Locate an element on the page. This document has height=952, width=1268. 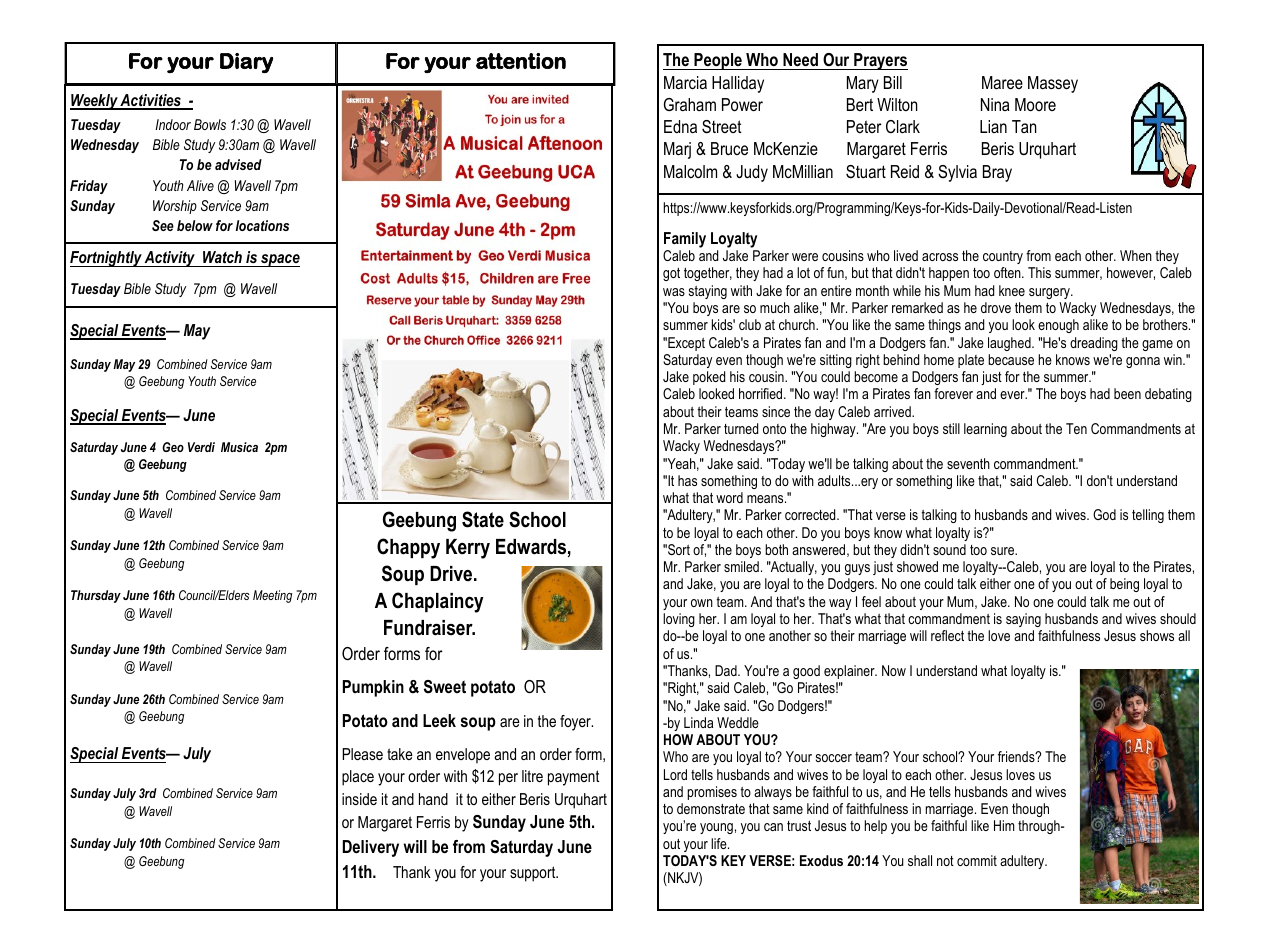
Watch is located at coordinates (222, 259).
